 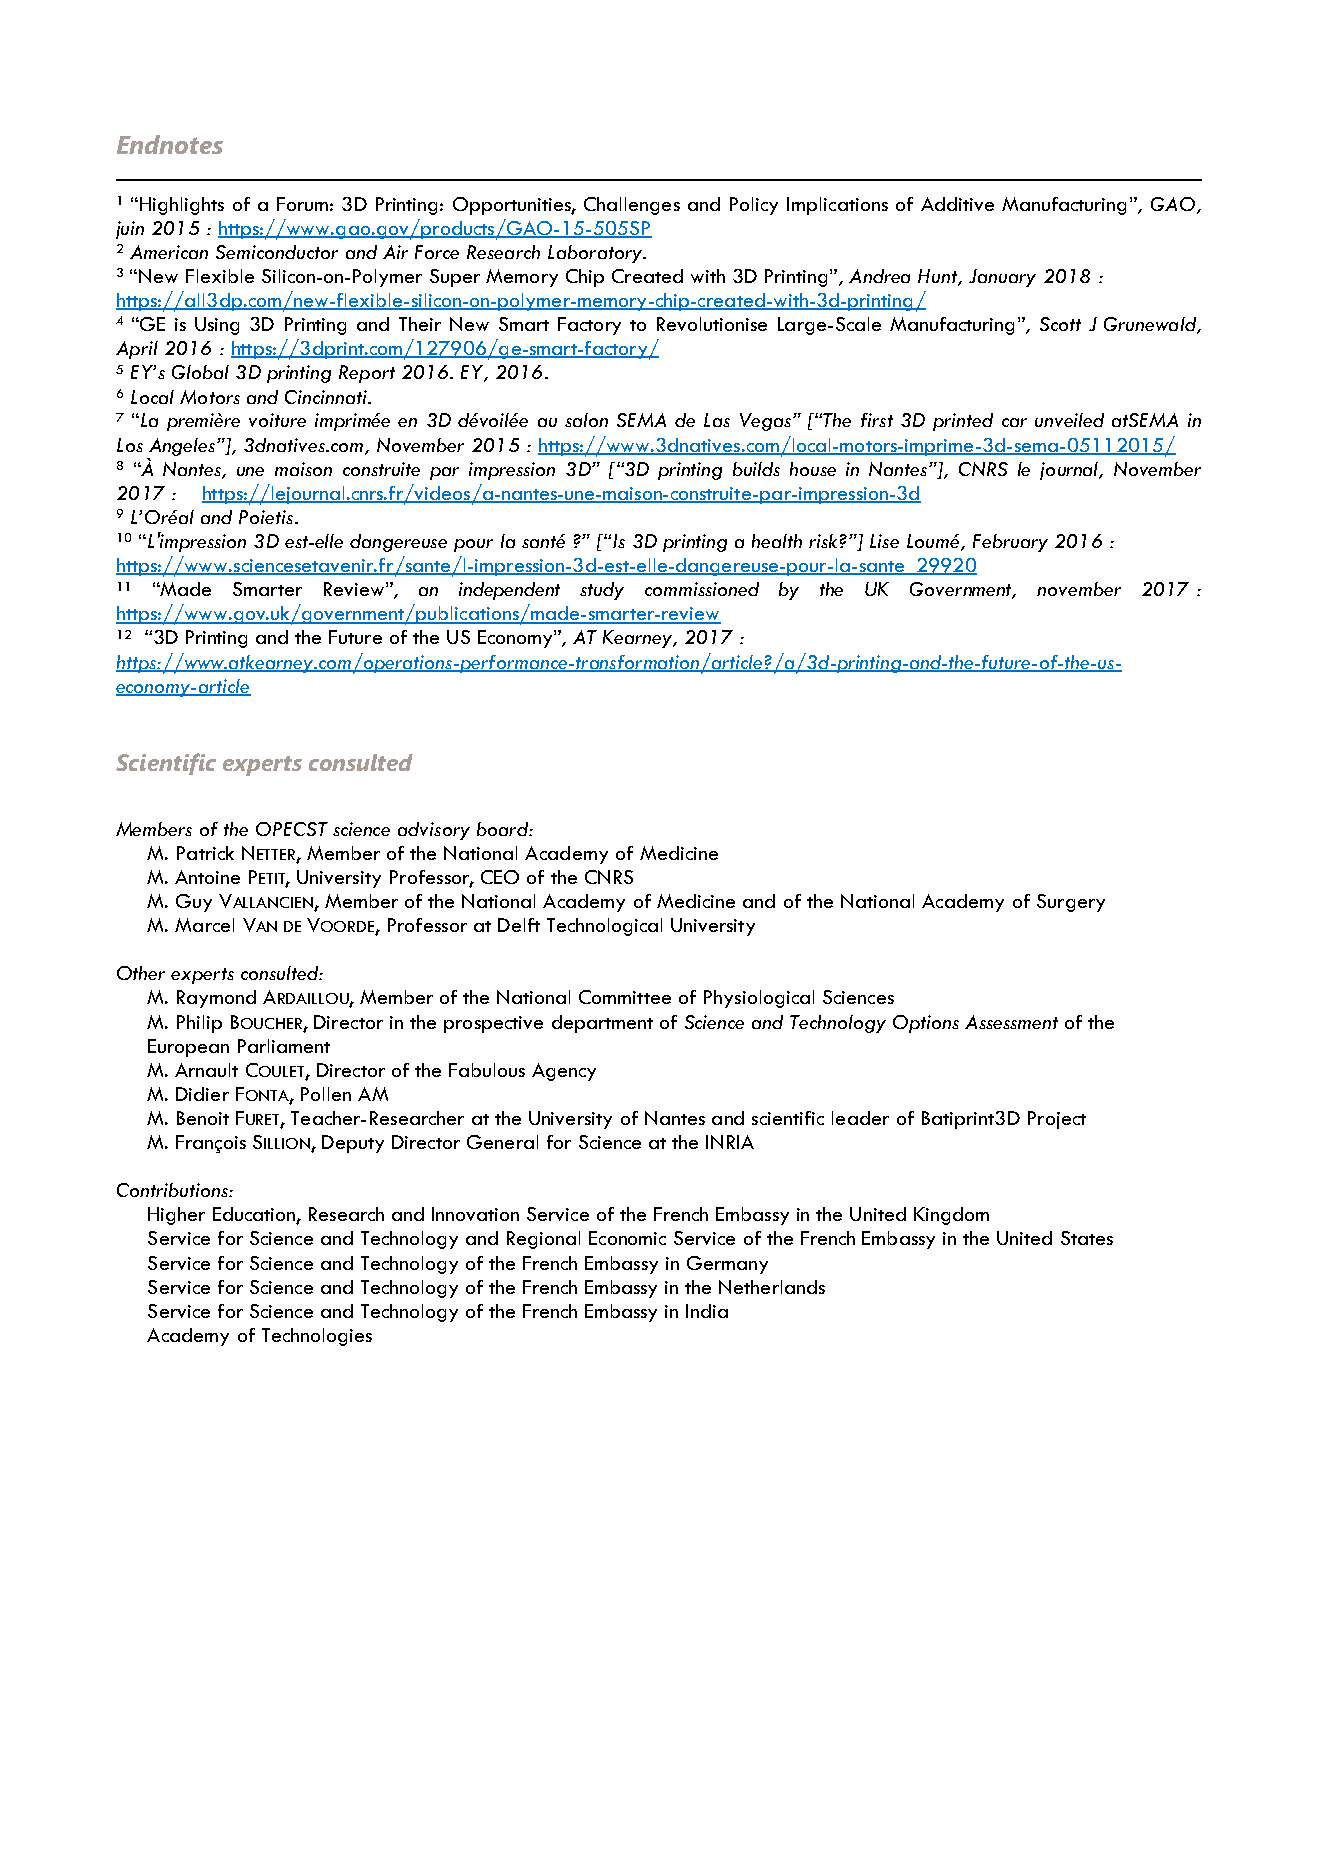 I want to click on India, so click(x=707, y=1311).
